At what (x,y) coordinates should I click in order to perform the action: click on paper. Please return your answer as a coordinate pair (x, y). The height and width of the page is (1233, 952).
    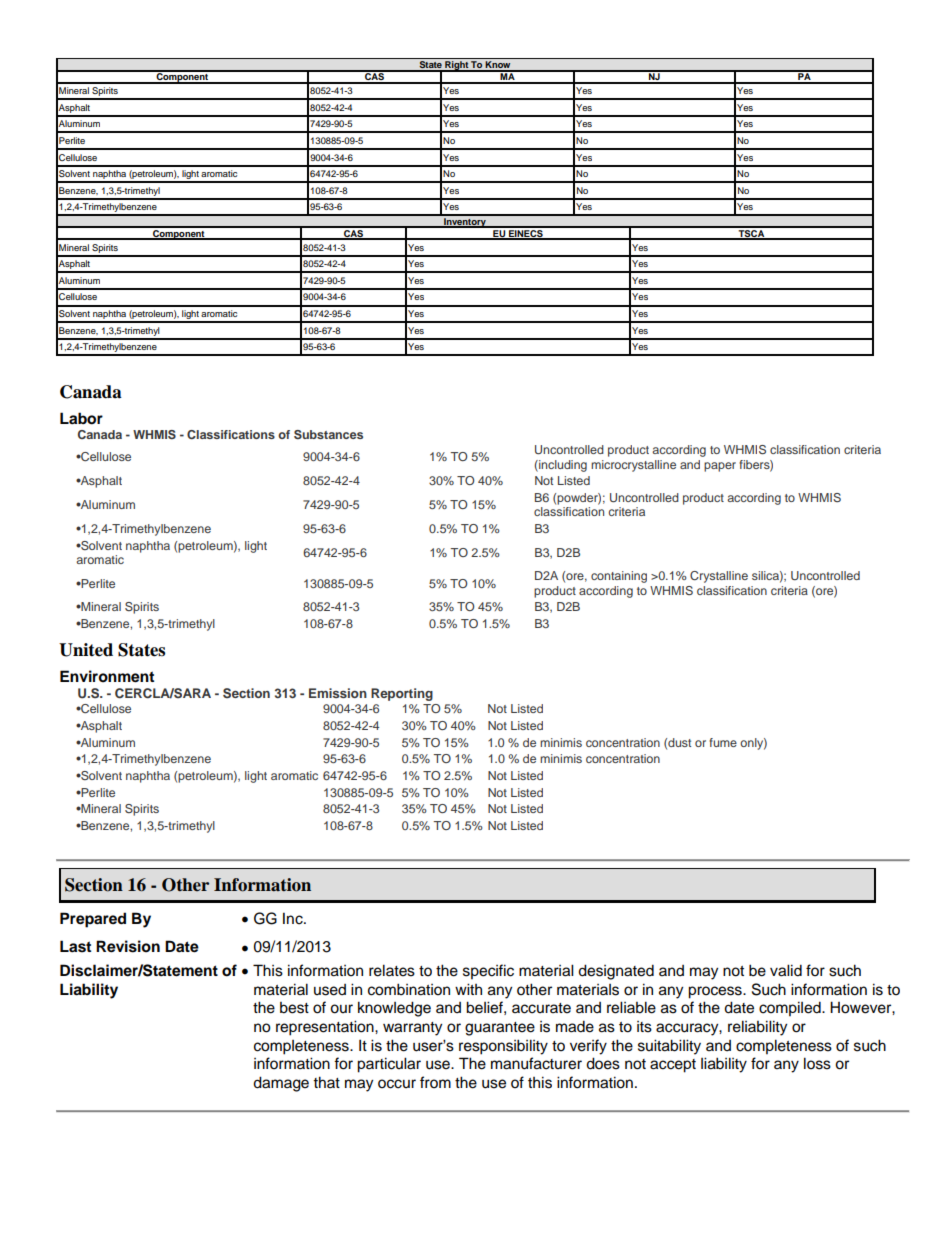
    Looking at the image, I should click on (720, 467).
